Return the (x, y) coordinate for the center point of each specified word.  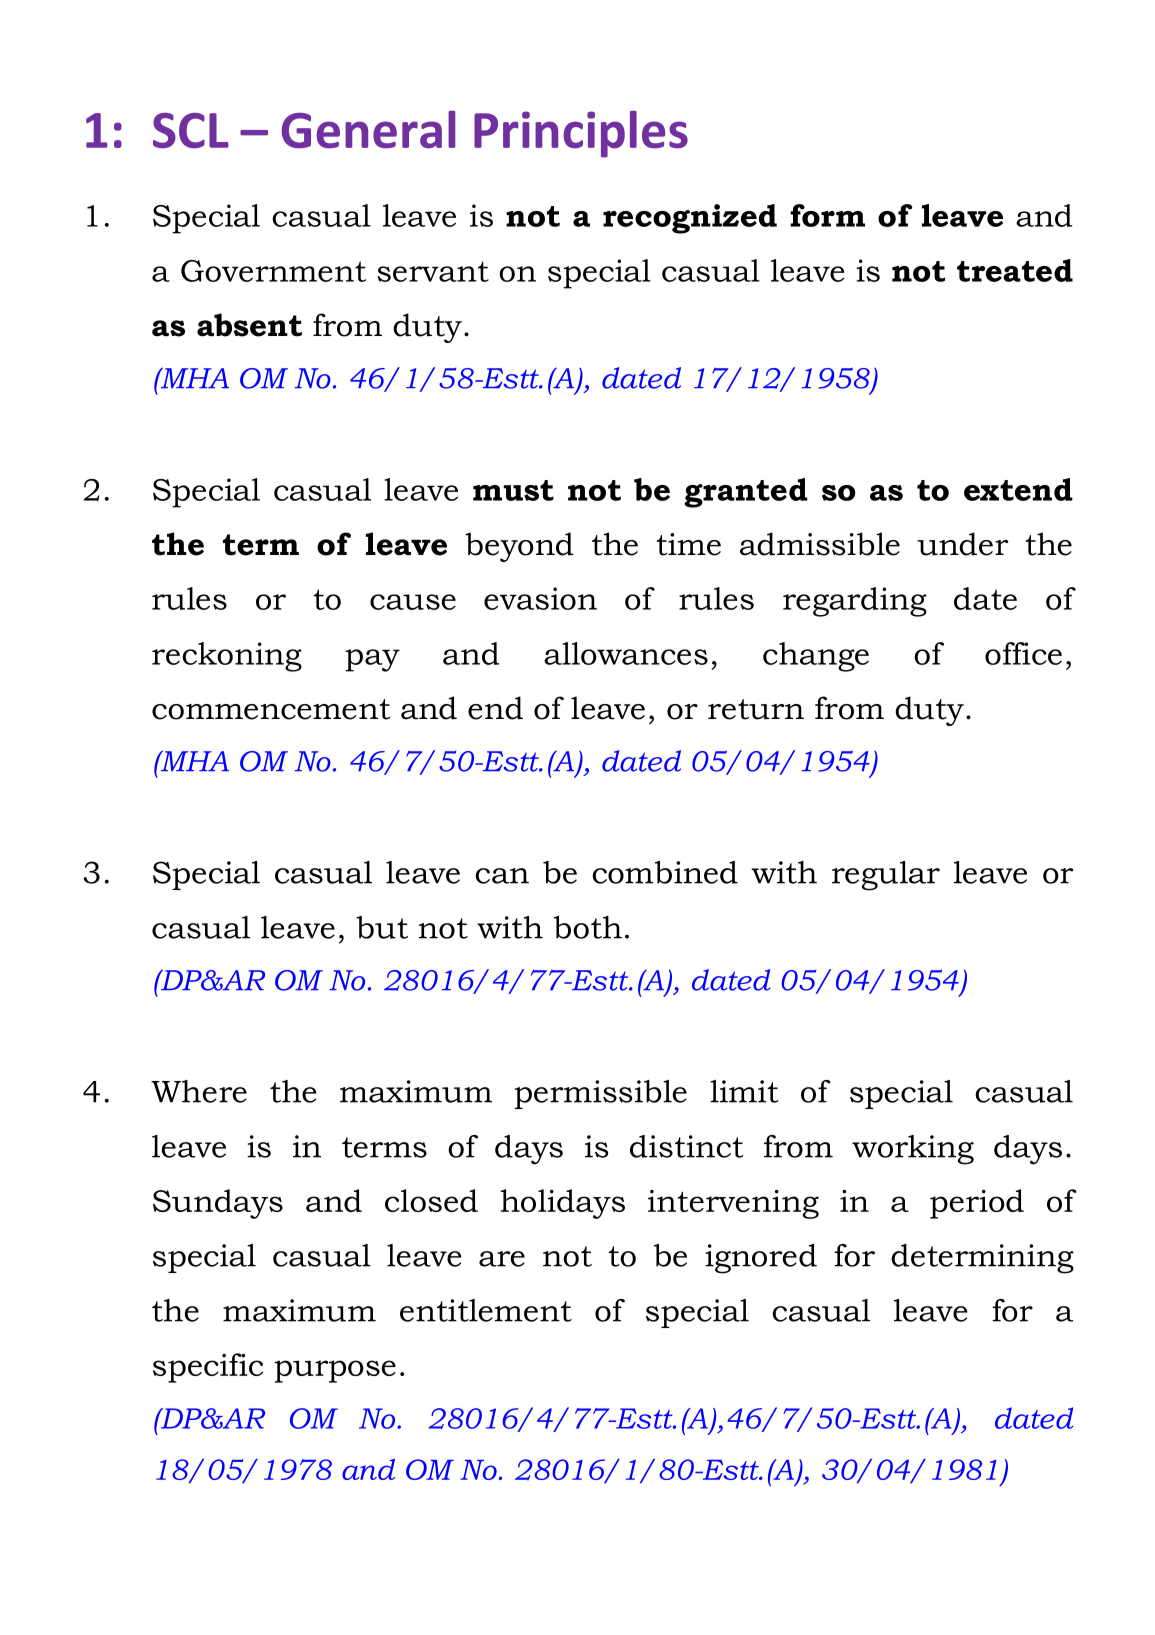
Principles (581, 134)
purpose (335, 1371)
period (977, 1204)
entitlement (486, 1310)
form (827, 215)
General (368, 130)
